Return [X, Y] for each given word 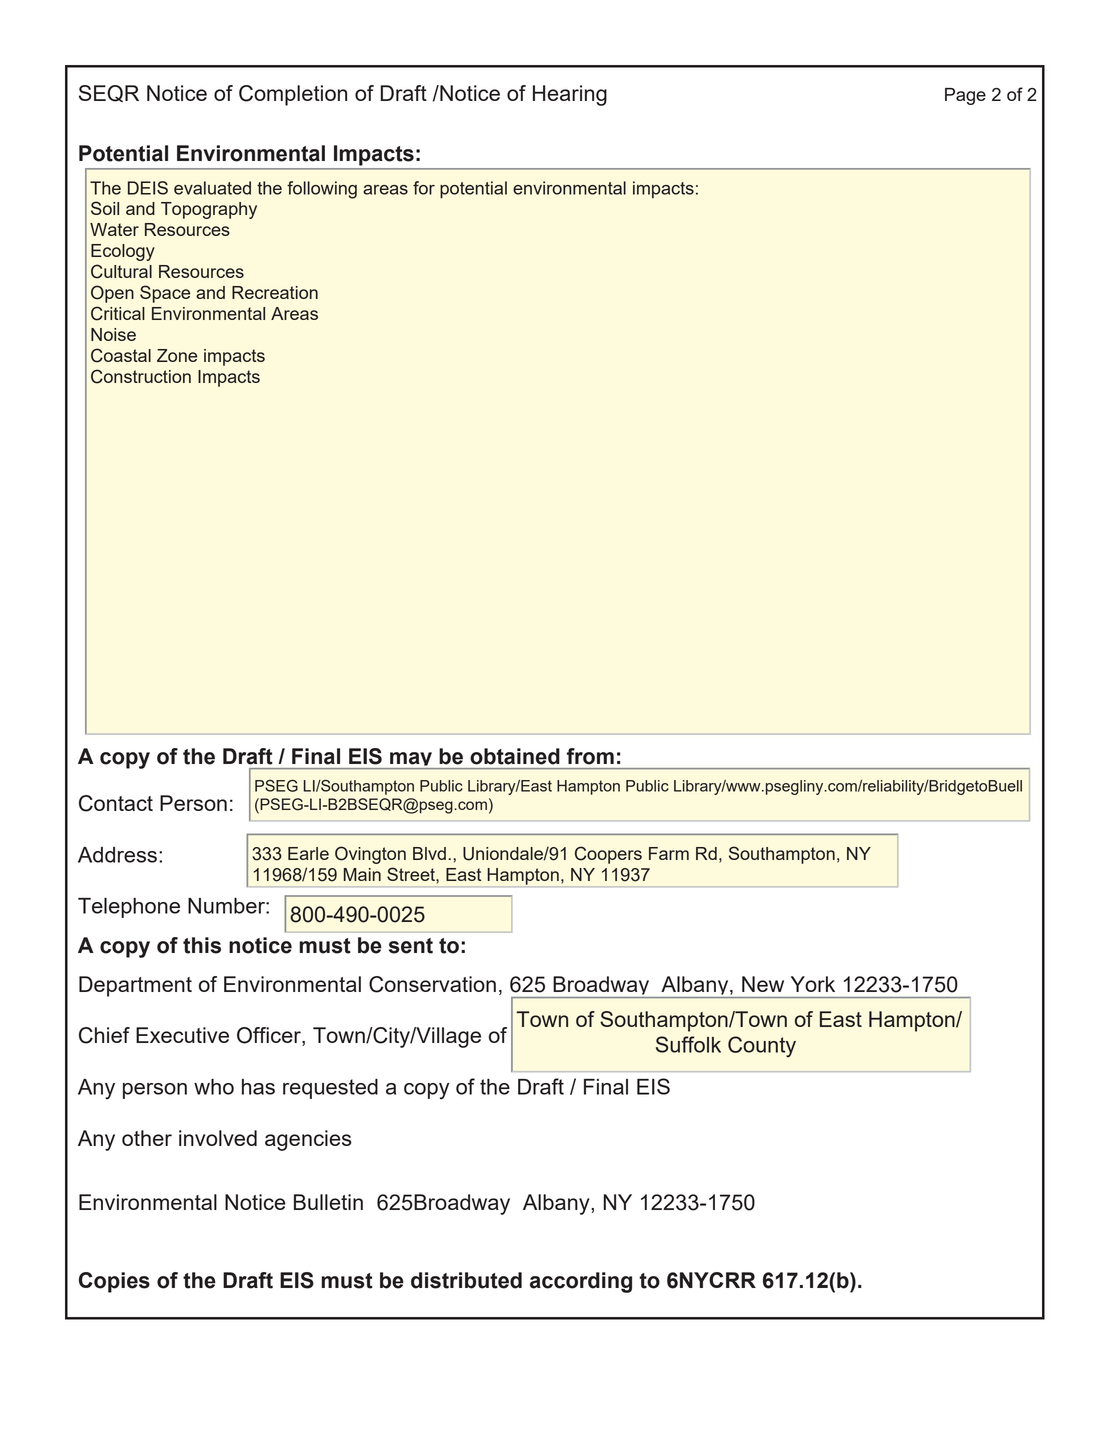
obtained [515, 756]
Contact [116, 803]
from [590, 756]
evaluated [212, 188]
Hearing [570, 95]
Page [965, 96]
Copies [114, 1282]
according [581, 1282]
